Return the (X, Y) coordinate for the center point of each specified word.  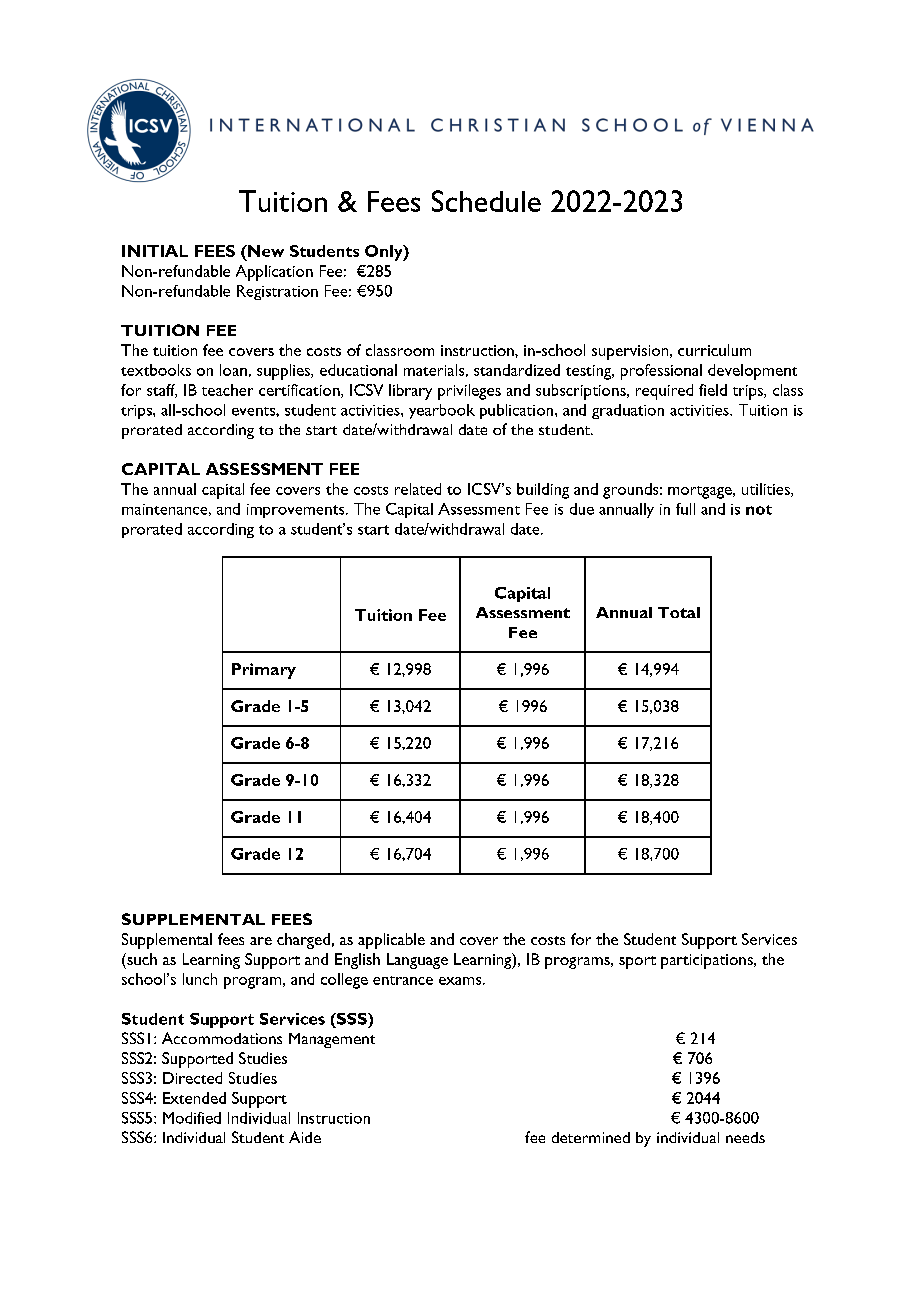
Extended (194, 1098)
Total (679, 612)
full (685, 509)
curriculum (714, 350)
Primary (264, 671)
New (265, 251)
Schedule (486, 201)
